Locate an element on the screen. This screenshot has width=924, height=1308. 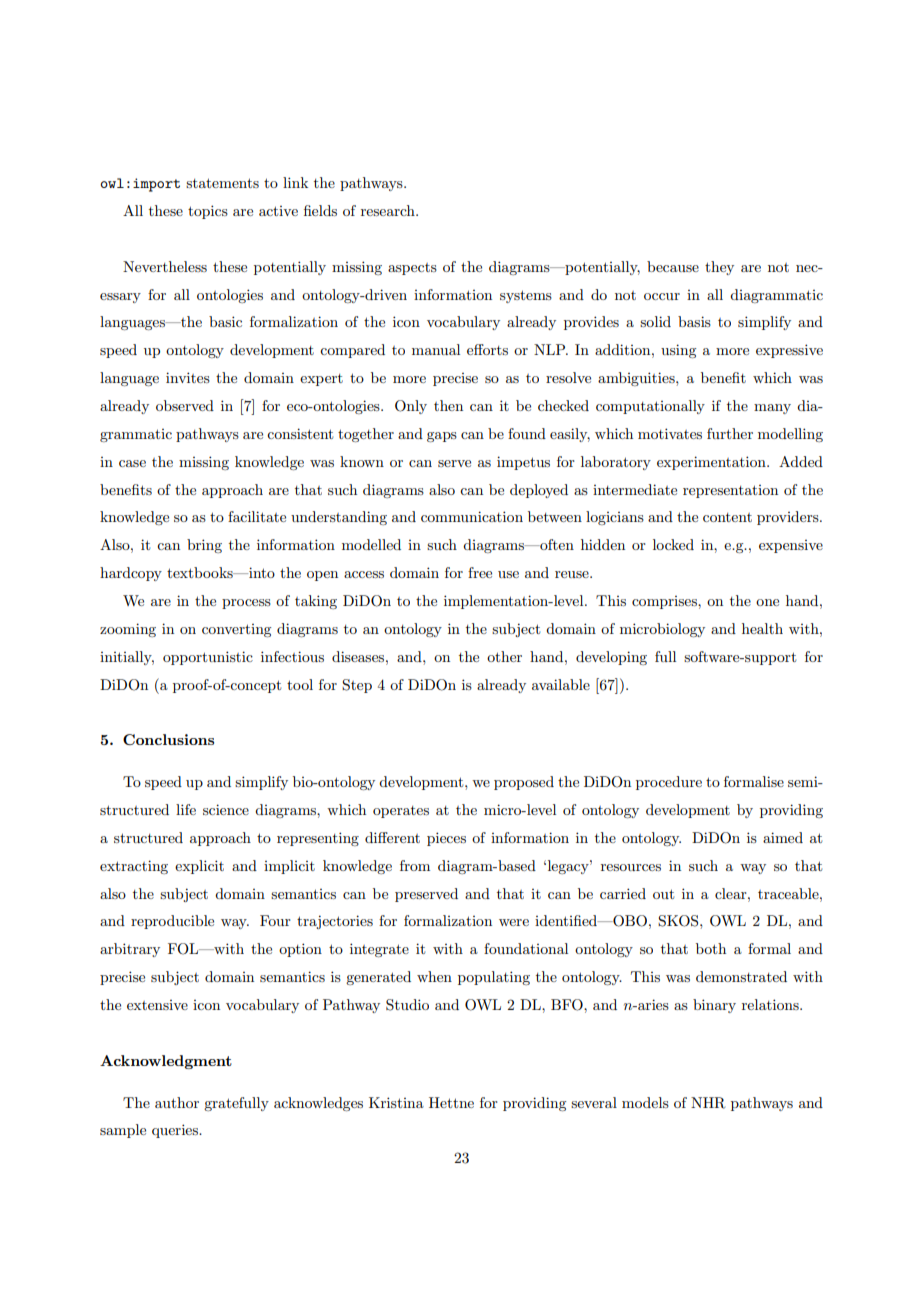
invites is located at coordinates (188, 377).
